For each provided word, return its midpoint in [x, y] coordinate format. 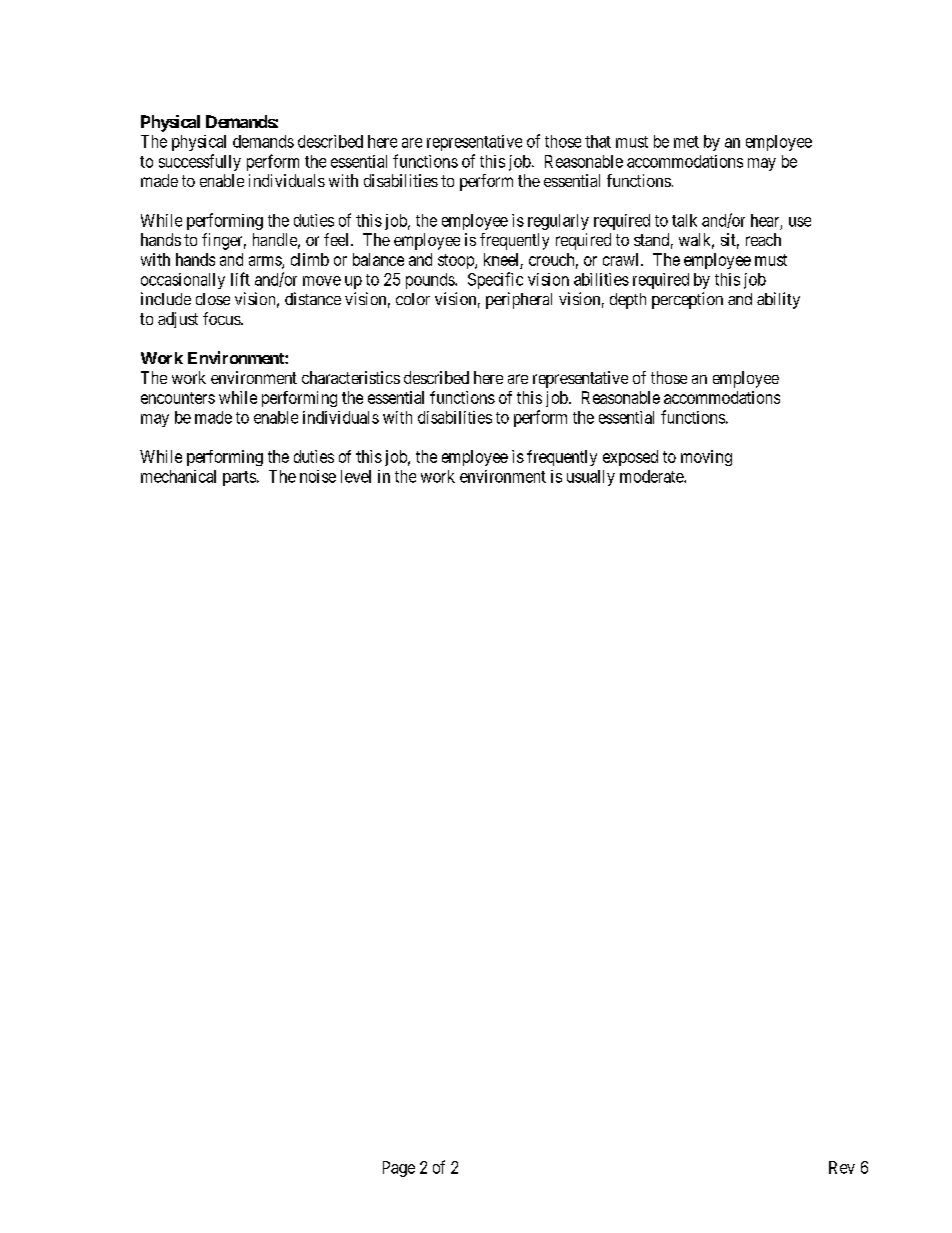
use [800, 222]
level [356, 476]
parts [239, 478]
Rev [842, 1167]
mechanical [178, 476]
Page [399, 1169]
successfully [200, 162]
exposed [630, 458]
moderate [652, 476]
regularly [558, 222]
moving [706, 458]
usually [591, 478]
